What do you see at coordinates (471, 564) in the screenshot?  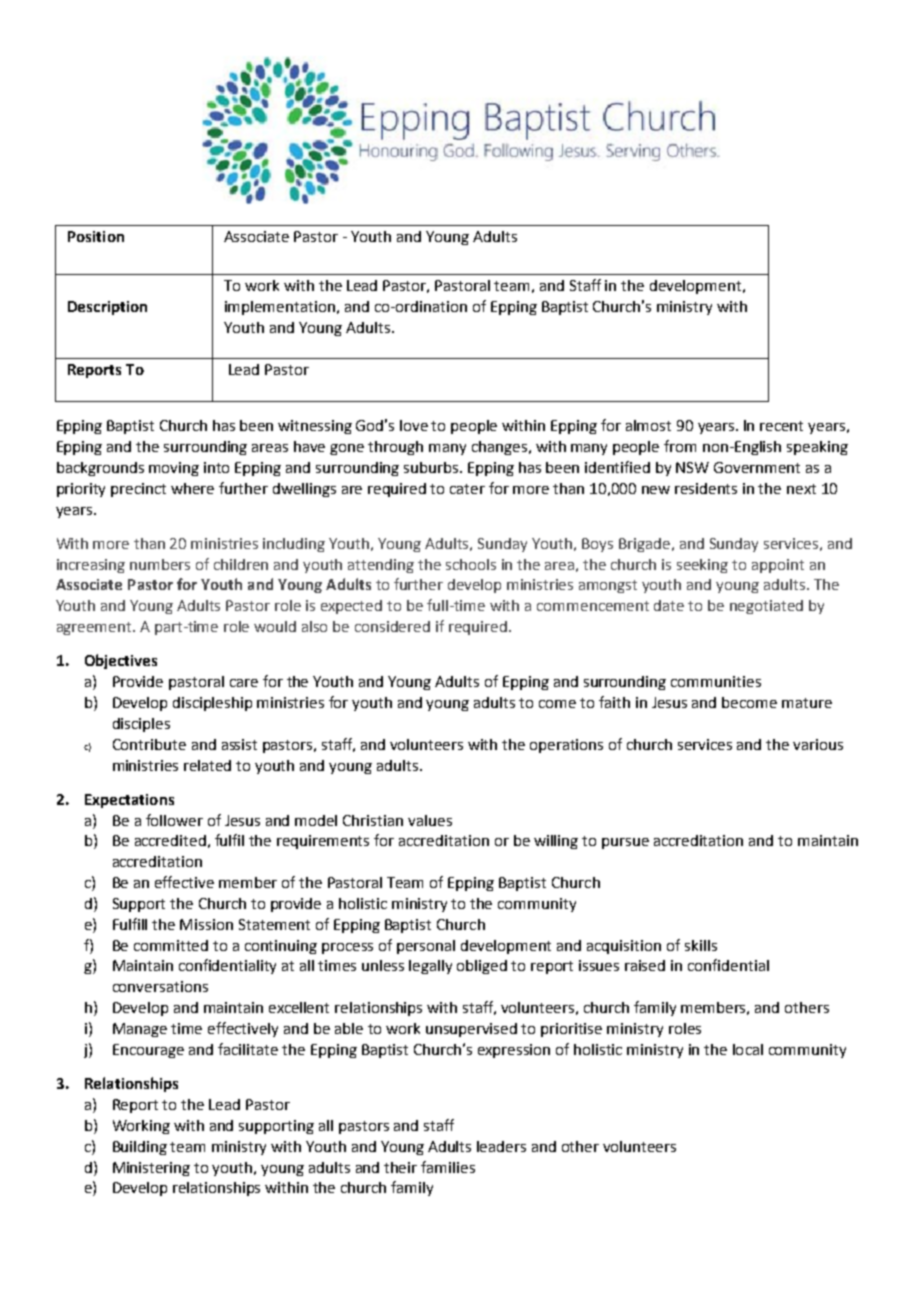 I see `schools` at bounding box center [471, 564].
